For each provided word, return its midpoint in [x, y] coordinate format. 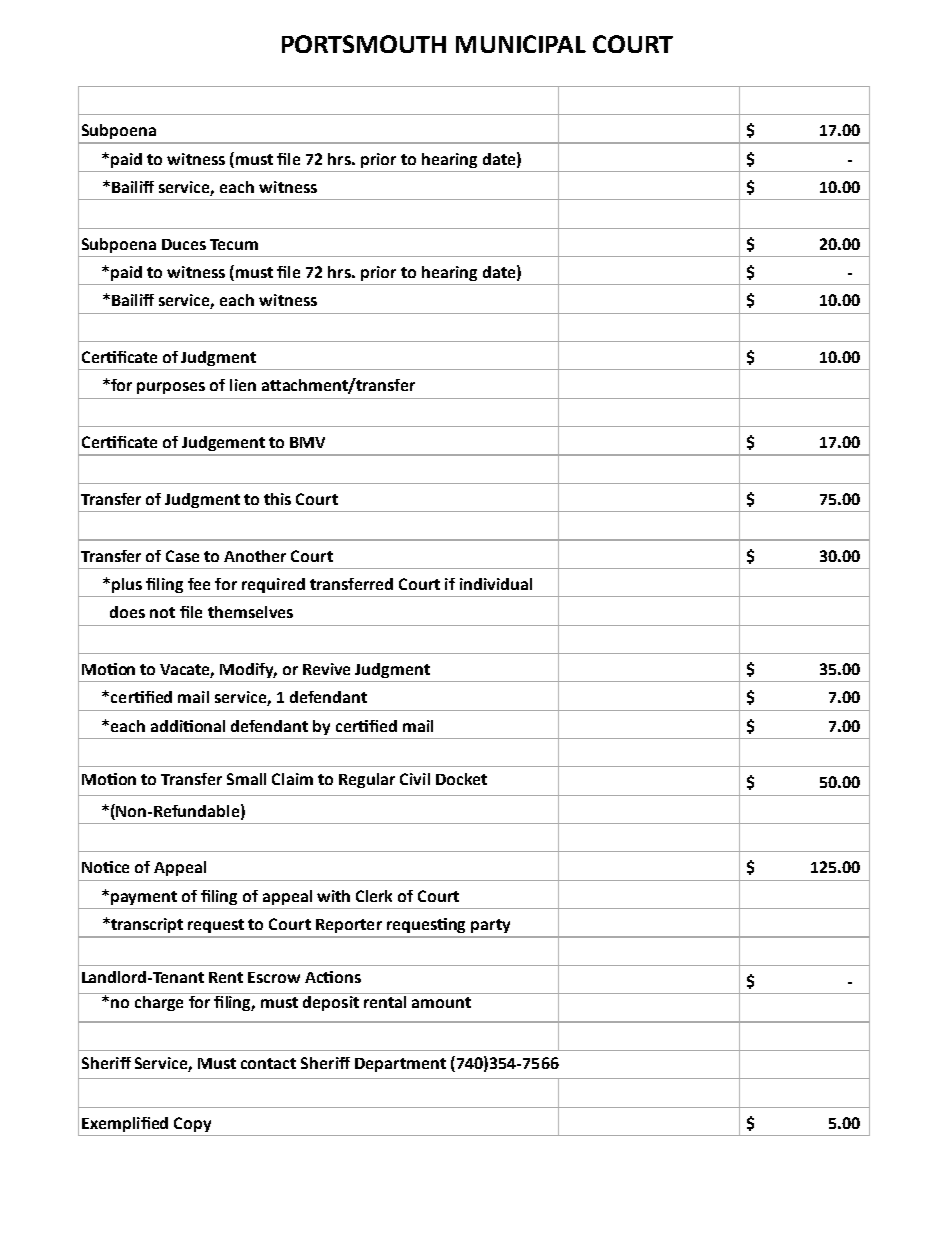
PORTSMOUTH [364, 44]
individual [496, 584]
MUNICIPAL [521, 44]
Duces [184, 244]
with [333, 896]
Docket [461, 779]
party [490, 926]
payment [144, 898]
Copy [192, 1124]
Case [182, 556]
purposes [171, 388]
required [273, 585]
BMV [307, 442]
